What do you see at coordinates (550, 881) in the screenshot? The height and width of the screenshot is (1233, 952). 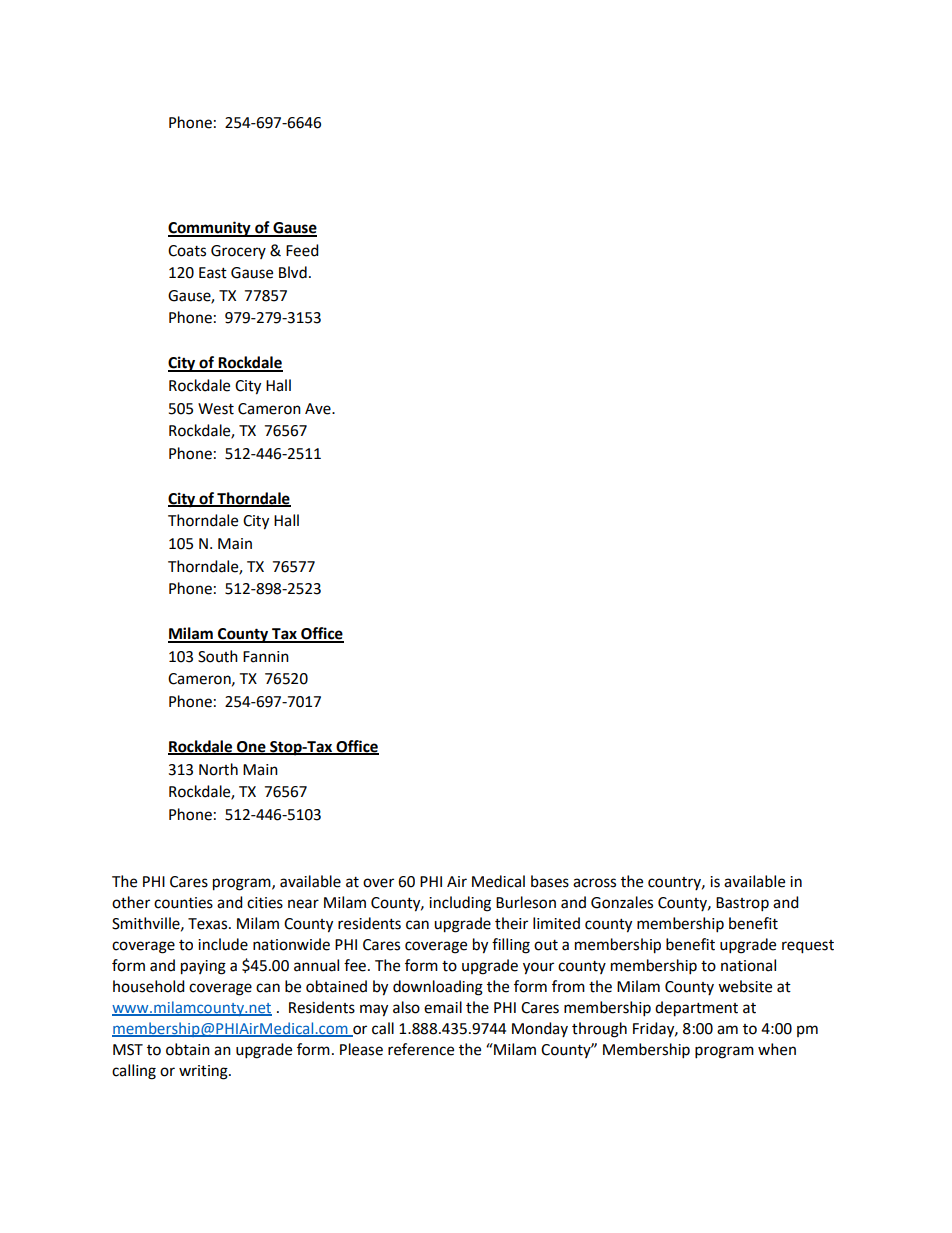 I see `bases` at bounding box center [550, 881].
